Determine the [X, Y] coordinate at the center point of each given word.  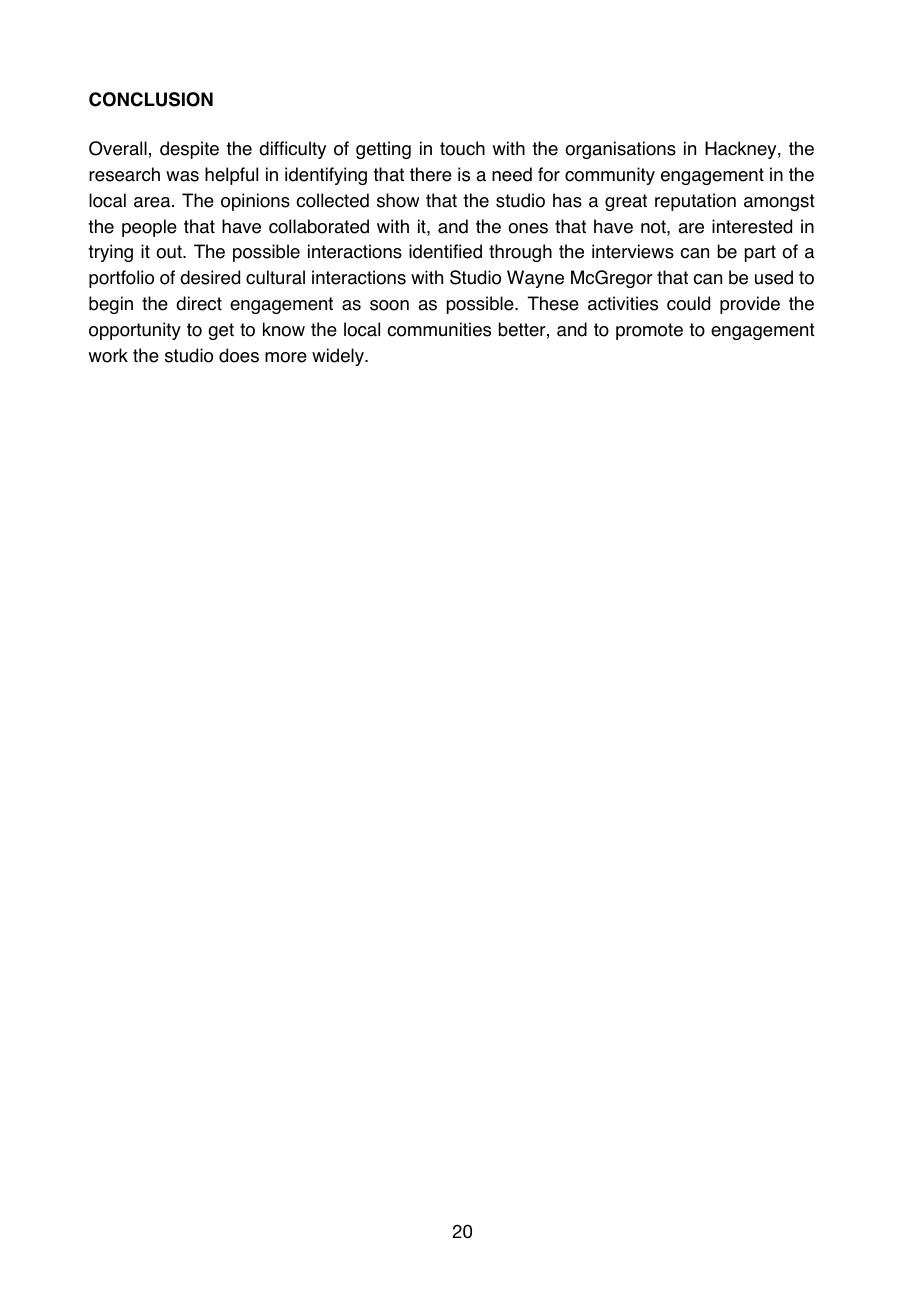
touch [462, 148]
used [774, 277]
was [182, 176]
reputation [695, 202]
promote [649, 331]
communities [439, 329]
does [239, 355]
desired [210, 277]
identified [445, 251]
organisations [620, 150]
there [431, 174]
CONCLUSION [151, 99]
